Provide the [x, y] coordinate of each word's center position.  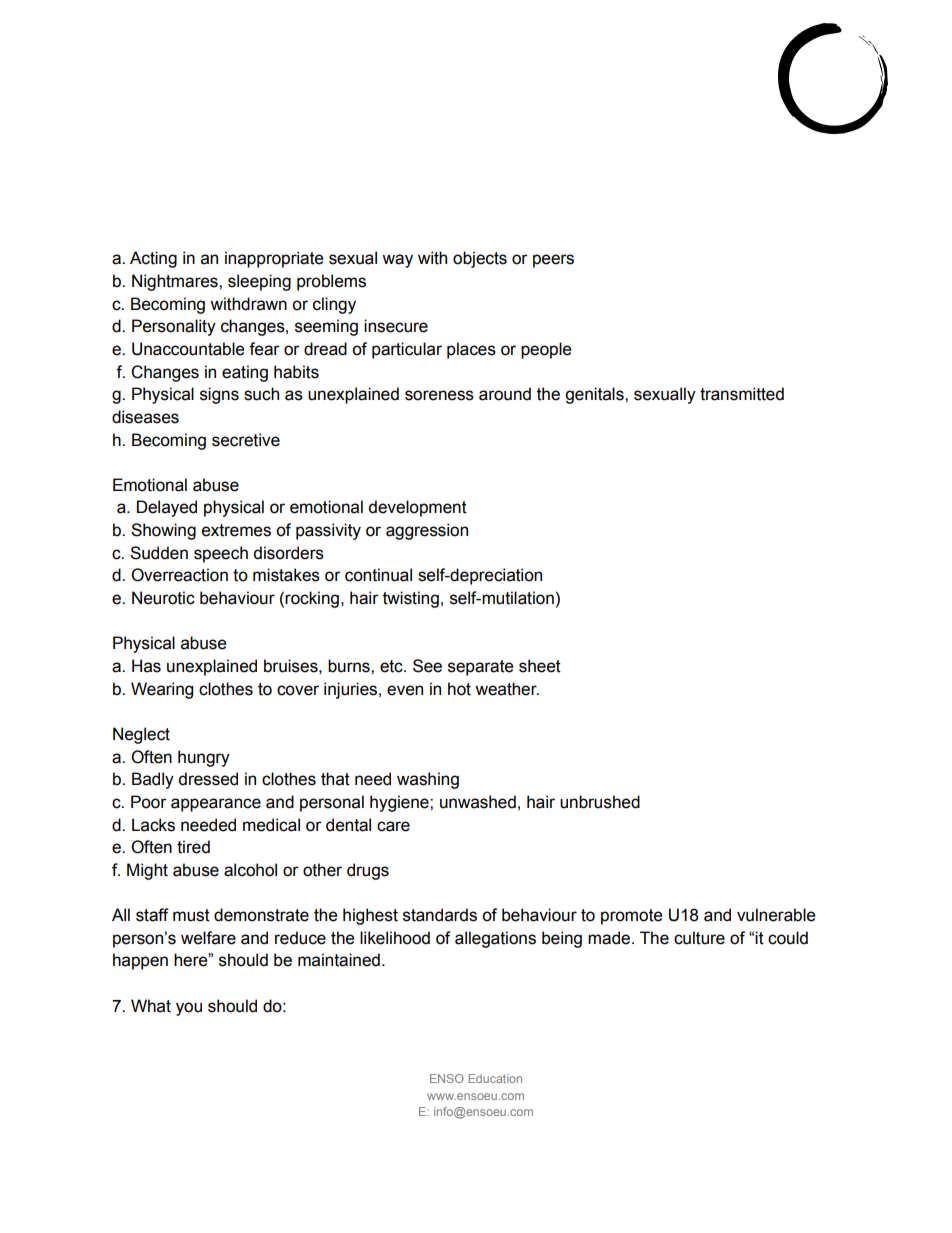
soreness [439, 395]
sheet [540, 666]
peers [553, 261]
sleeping [259, 282]
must [191, 915]
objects [480, 259]
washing [428, 780]
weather [507, 689]
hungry [204, 758]
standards [440, 915]
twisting [411, 599]
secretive [246, 440]
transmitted [742, 394]
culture [699, 938]
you [189, 1009]
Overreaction [179, 575]
